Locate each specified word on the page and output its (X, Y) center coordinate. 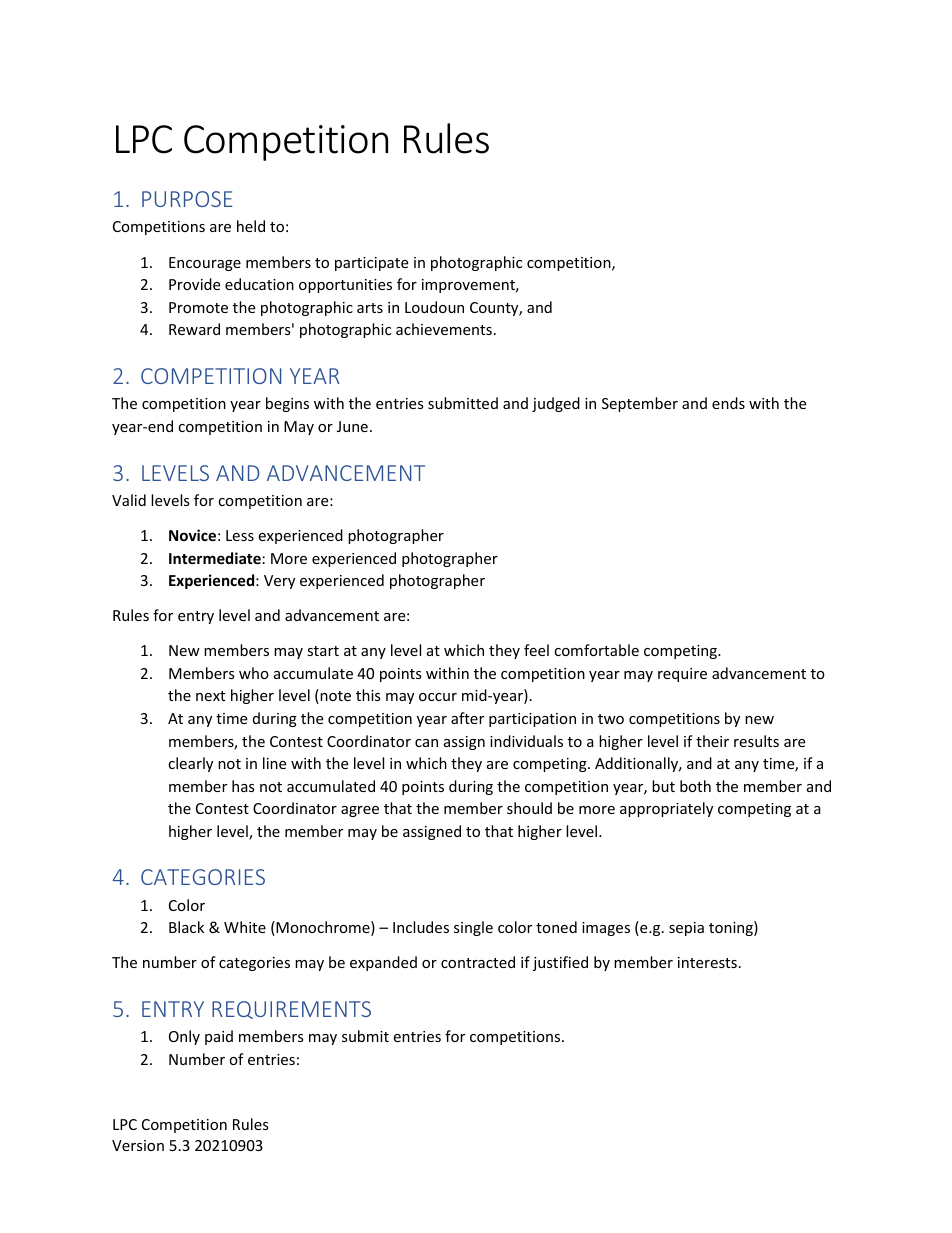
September (640, 404)
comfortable (596, 650)
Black (186, 927)
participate (371, 264)
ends (728, 403)
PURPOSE (187, 199)
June (352, 426)
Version (138, 1145)
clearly (190, 764)
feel (536, 650)
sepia (686, 929)
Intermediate (215, 558)
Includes (421, 927)
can (426, 743)
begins (287, 404)
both (695, 786)
